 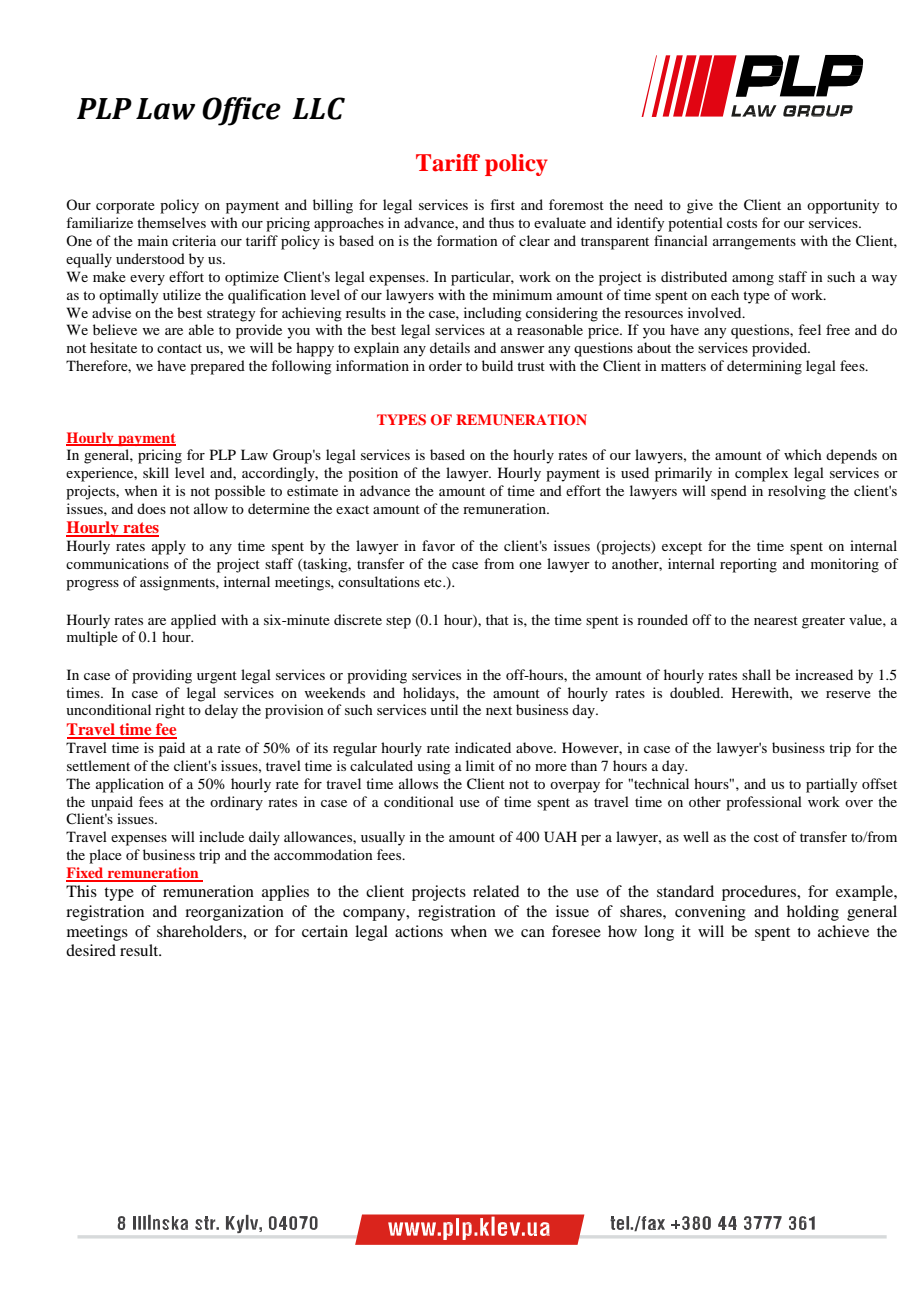 What do you see at coordinates (848, 694) in the screenshot?
I see `reserve` at bounding box center [848, 694].
